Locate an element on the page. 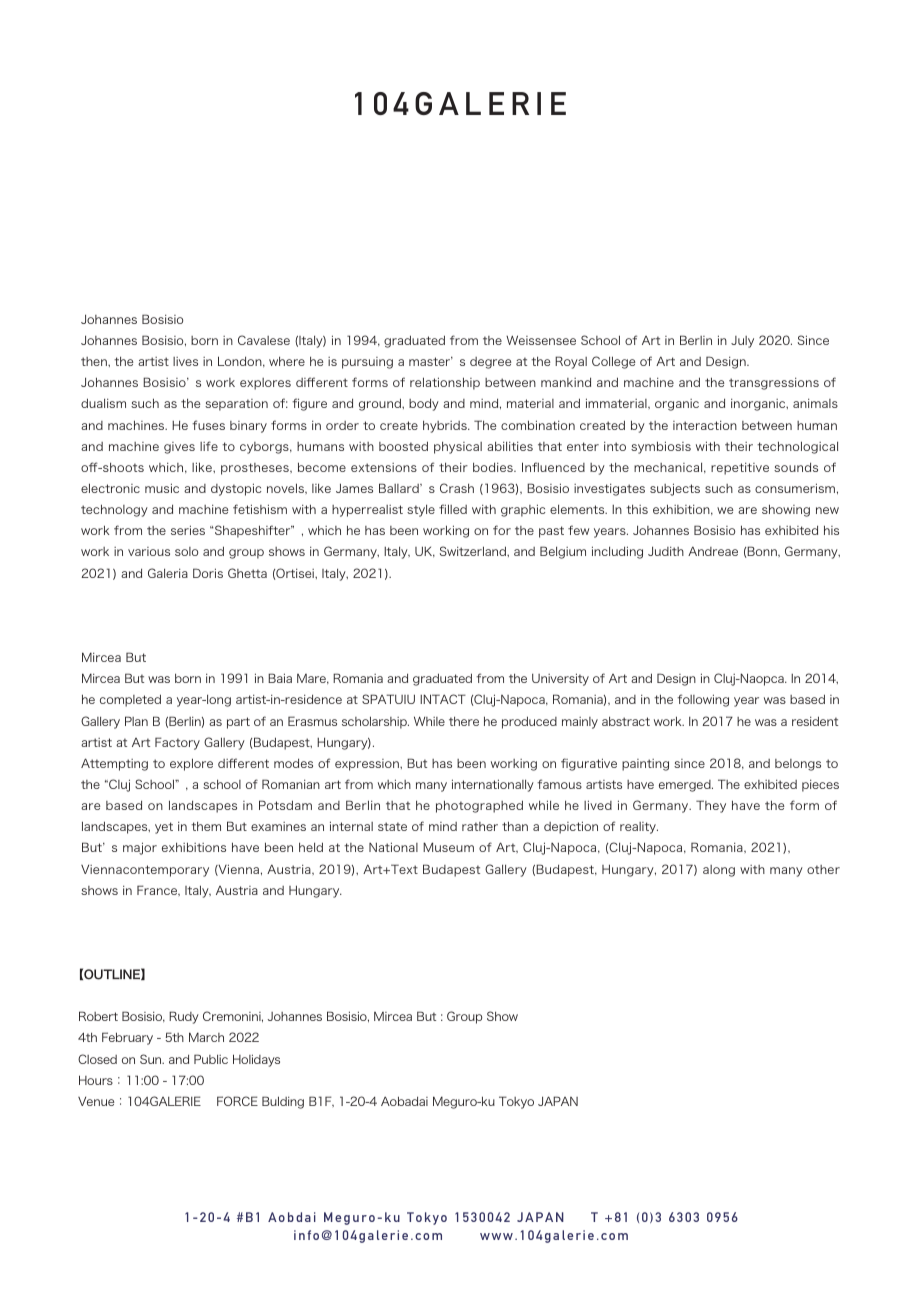  INTACT is located at coordinates (443, 699).
